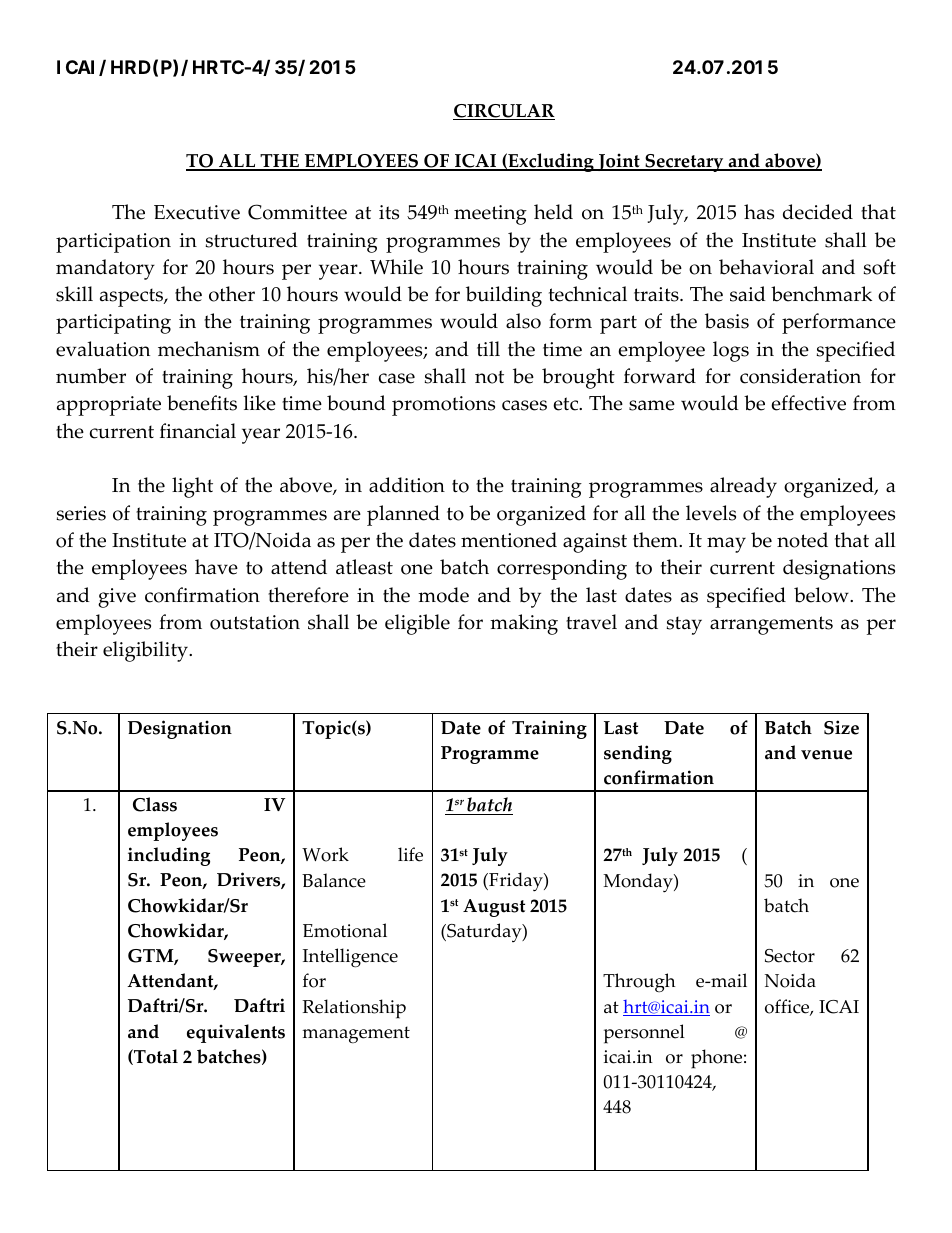 The height and width of the image is (1233, 952). I want to click on Sector, so click(790, 956).
